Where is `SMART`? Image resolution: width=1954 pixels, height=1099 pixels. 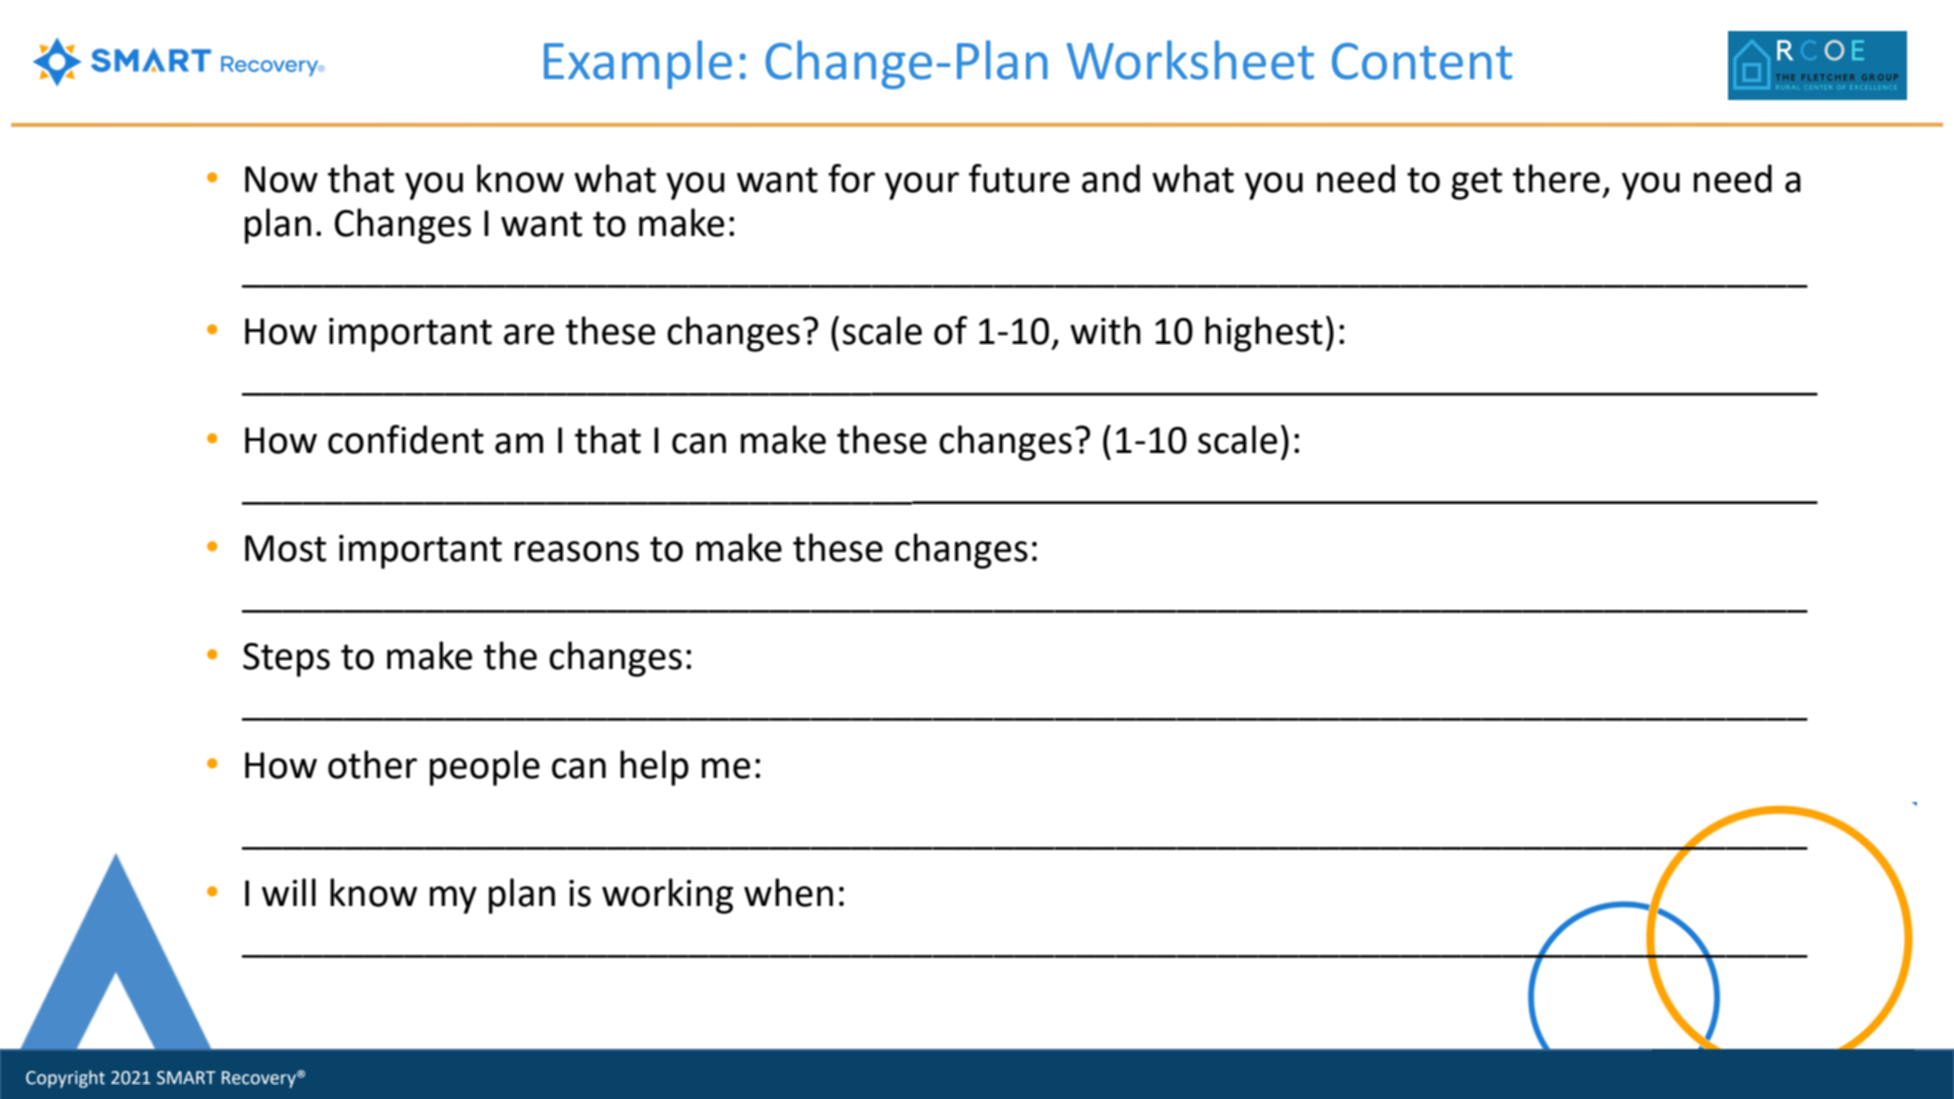
SMART is located at coordinates (186, 1078).
